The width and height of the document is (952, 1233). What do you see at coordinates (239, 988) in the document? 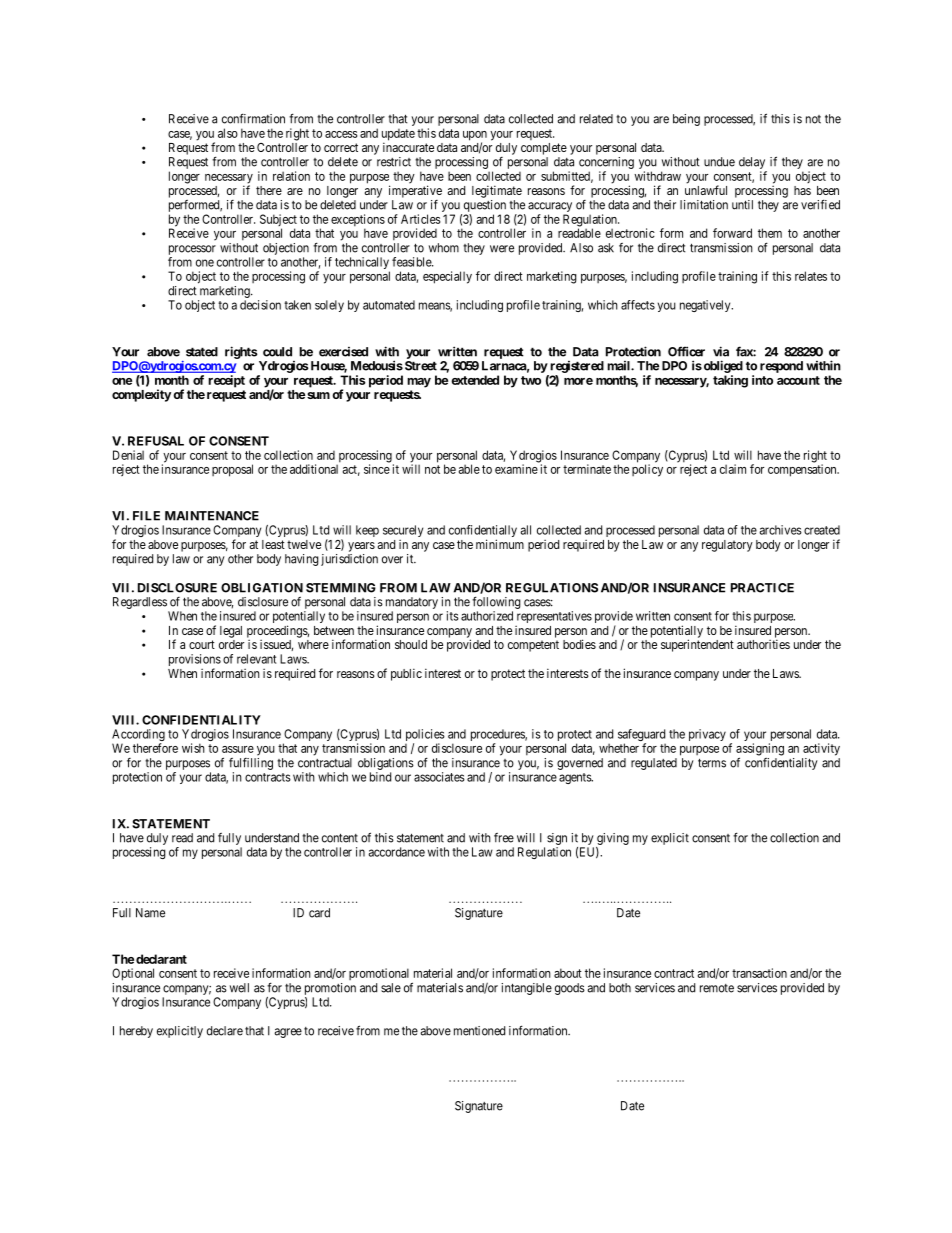
I see `well` at bounding box center [239, 988].
